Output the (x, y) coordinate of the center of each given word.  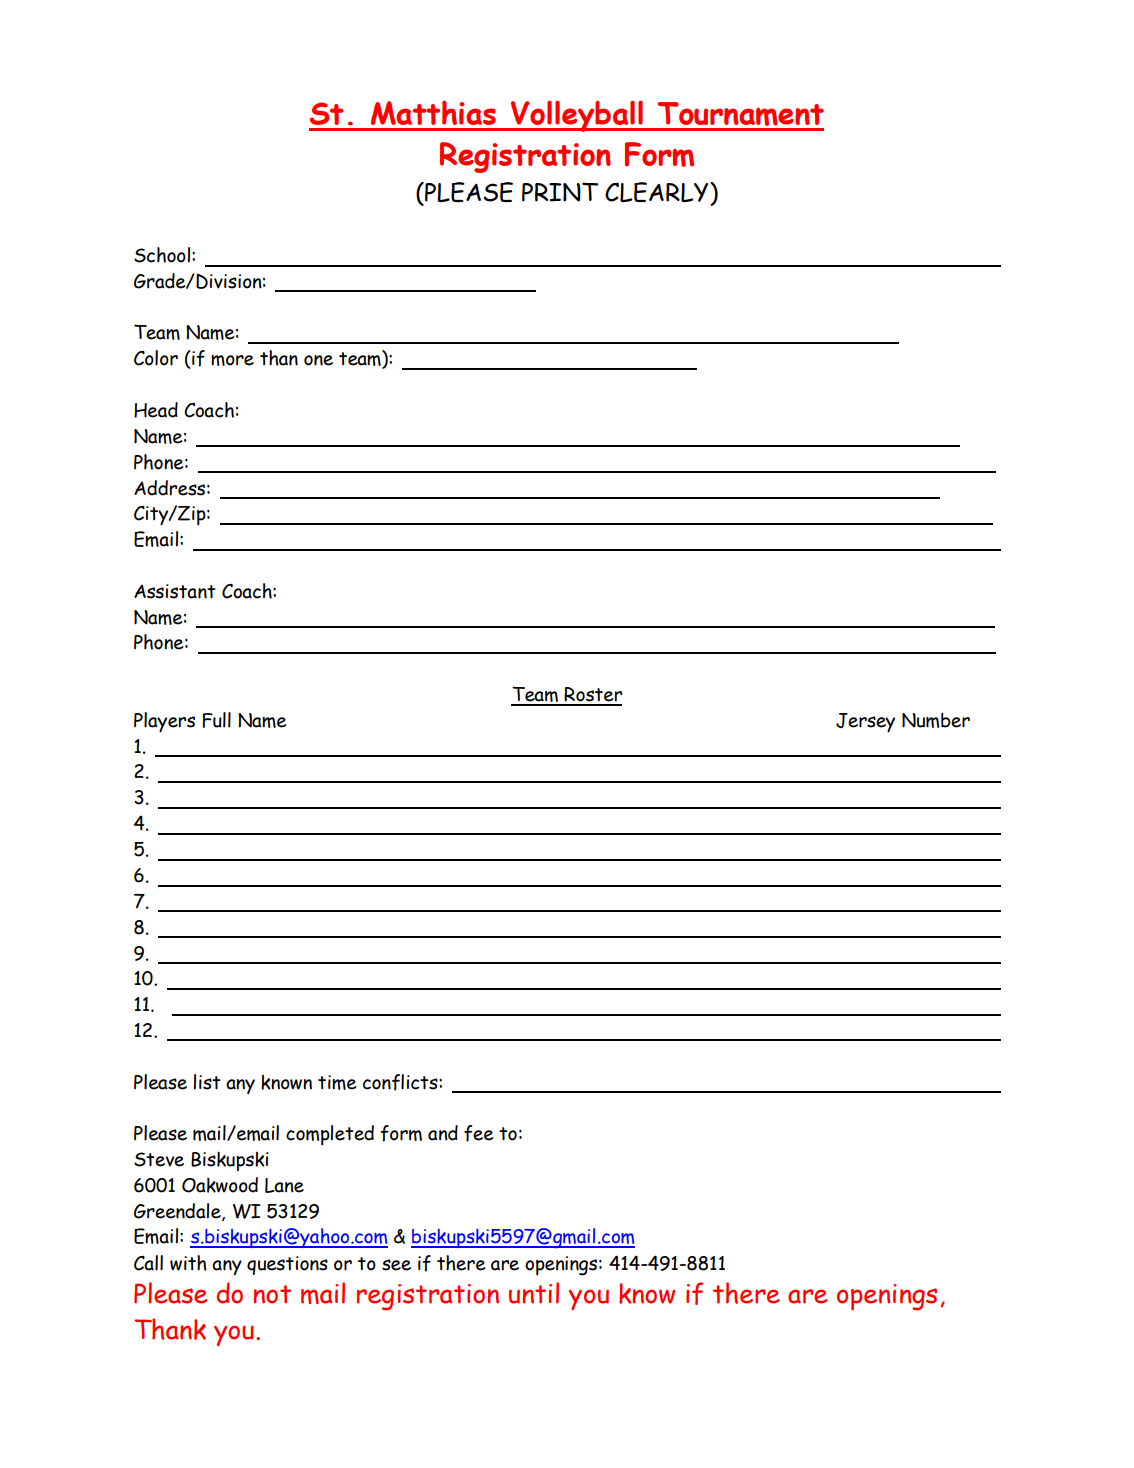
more (232, 360)
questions (287, 1265)
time (337, 1082)
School (162, 255)
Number (936, 720)
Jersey (865, 722)
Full (216, 720)
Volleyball (577, 116)
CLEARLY (658, 192)
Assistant (175, 591)
